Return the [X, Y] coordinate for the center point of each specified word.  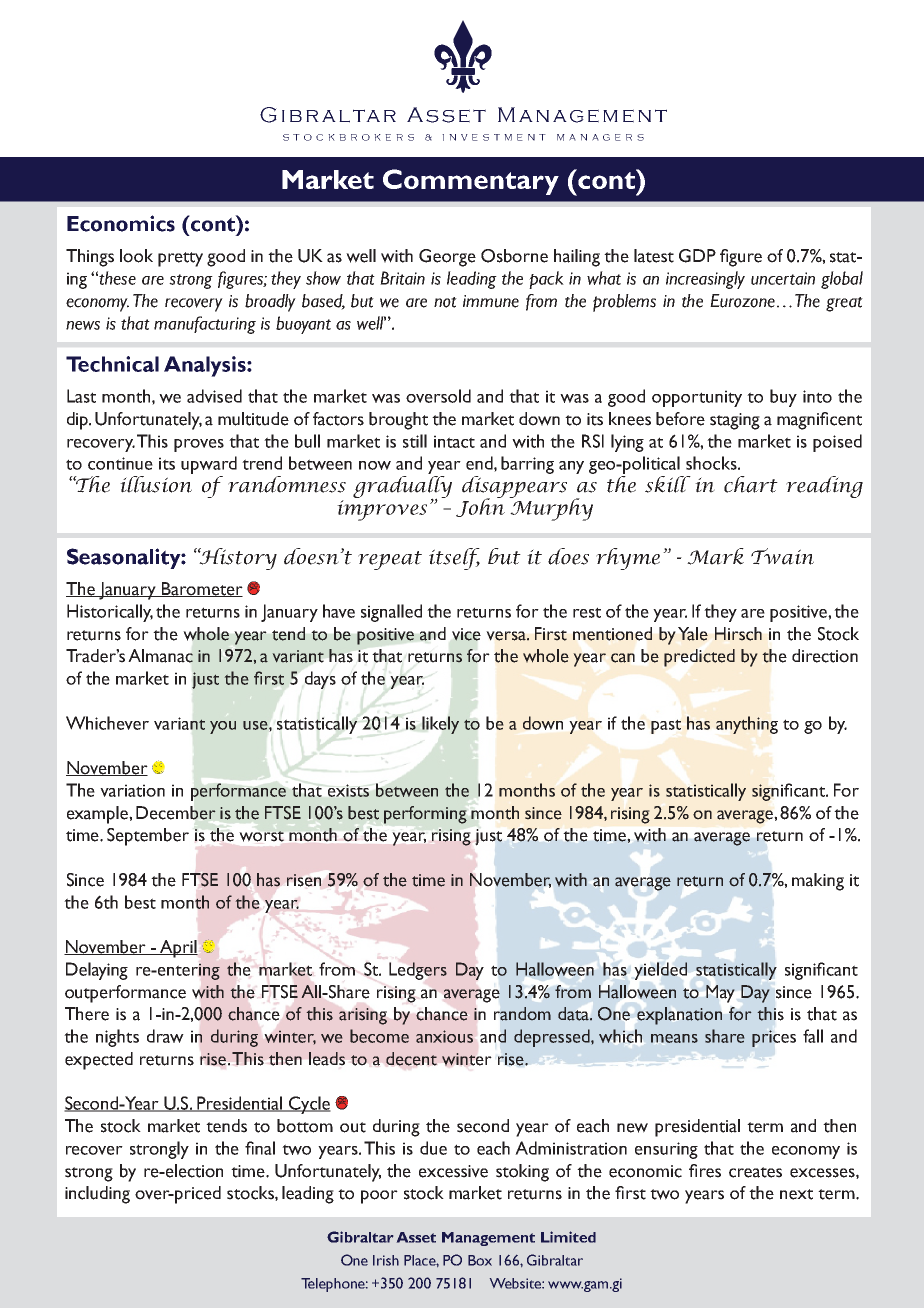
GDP [697, 256]
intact [454, 441]
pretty [180, 259]
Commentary [471, 182]
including [97, 1195]
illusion [156, 484]
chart [751, 484]
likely [440, 725]
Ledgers [418, 971]
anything [747, 725]
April [178, 949]
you [223, 727]
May [720, 994]
